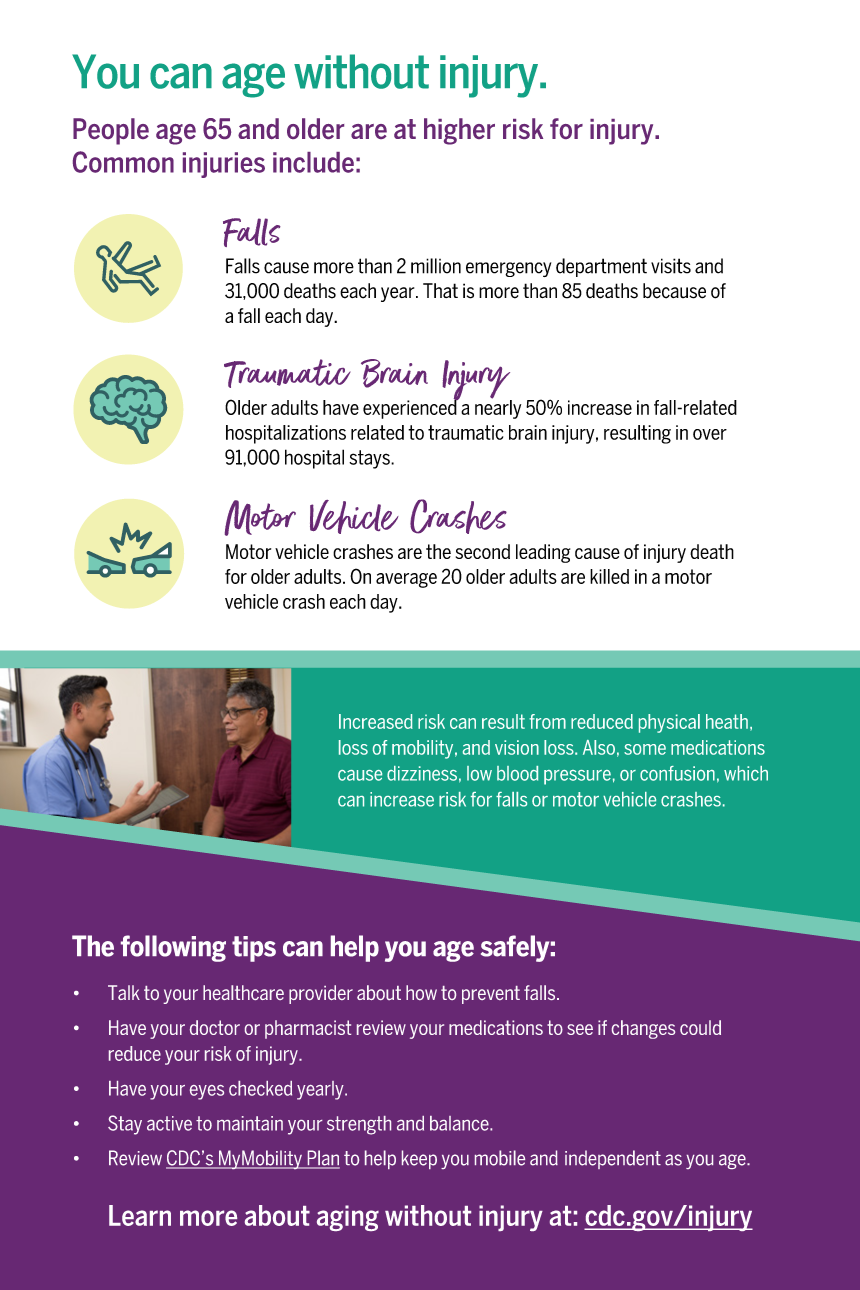  Describe the element at coordinates (422, 773) in the document. I see `dizziness` at that location.
